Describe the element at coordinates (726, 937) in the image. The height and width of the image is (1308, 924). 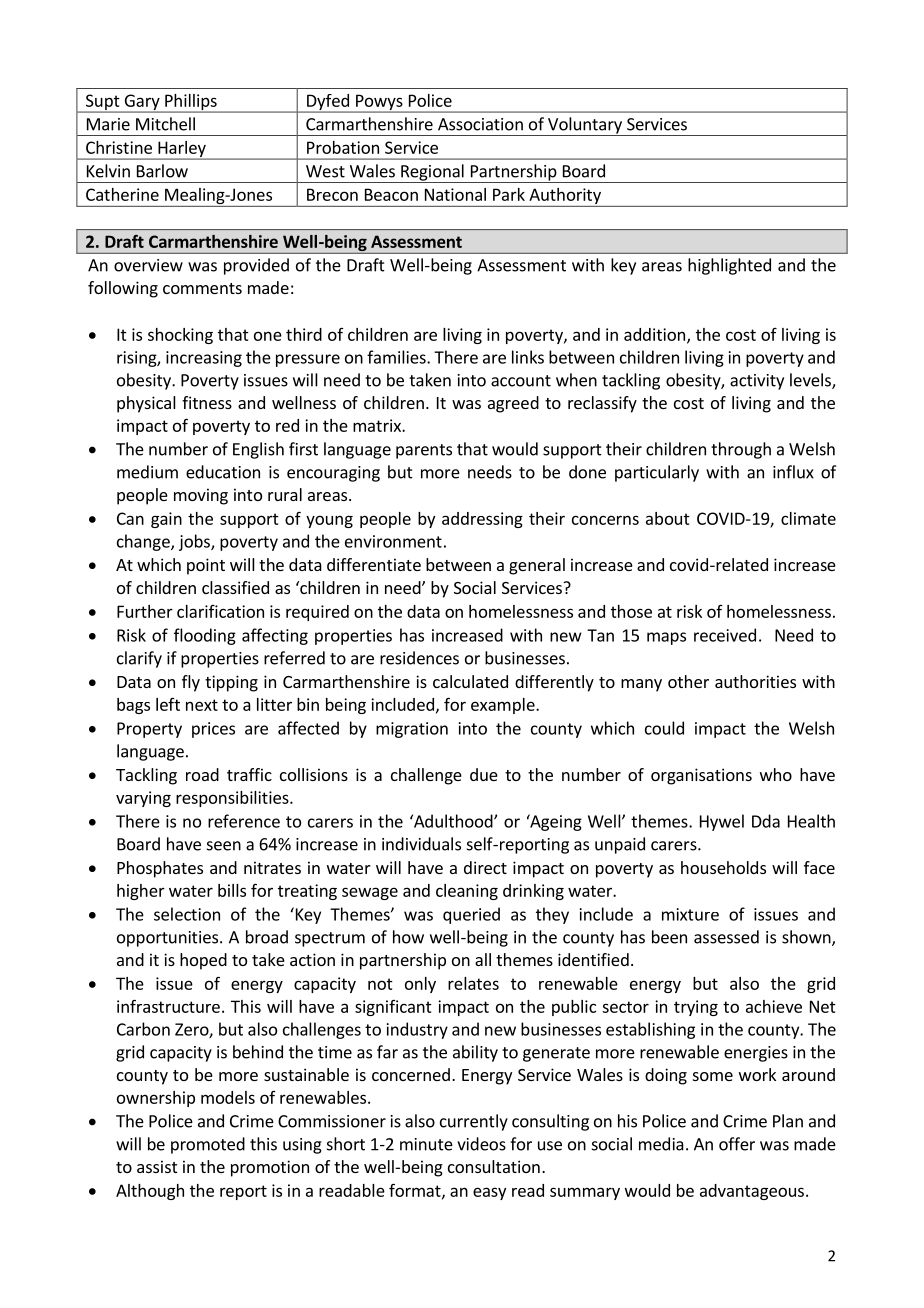
I see `assessed` at that location.
